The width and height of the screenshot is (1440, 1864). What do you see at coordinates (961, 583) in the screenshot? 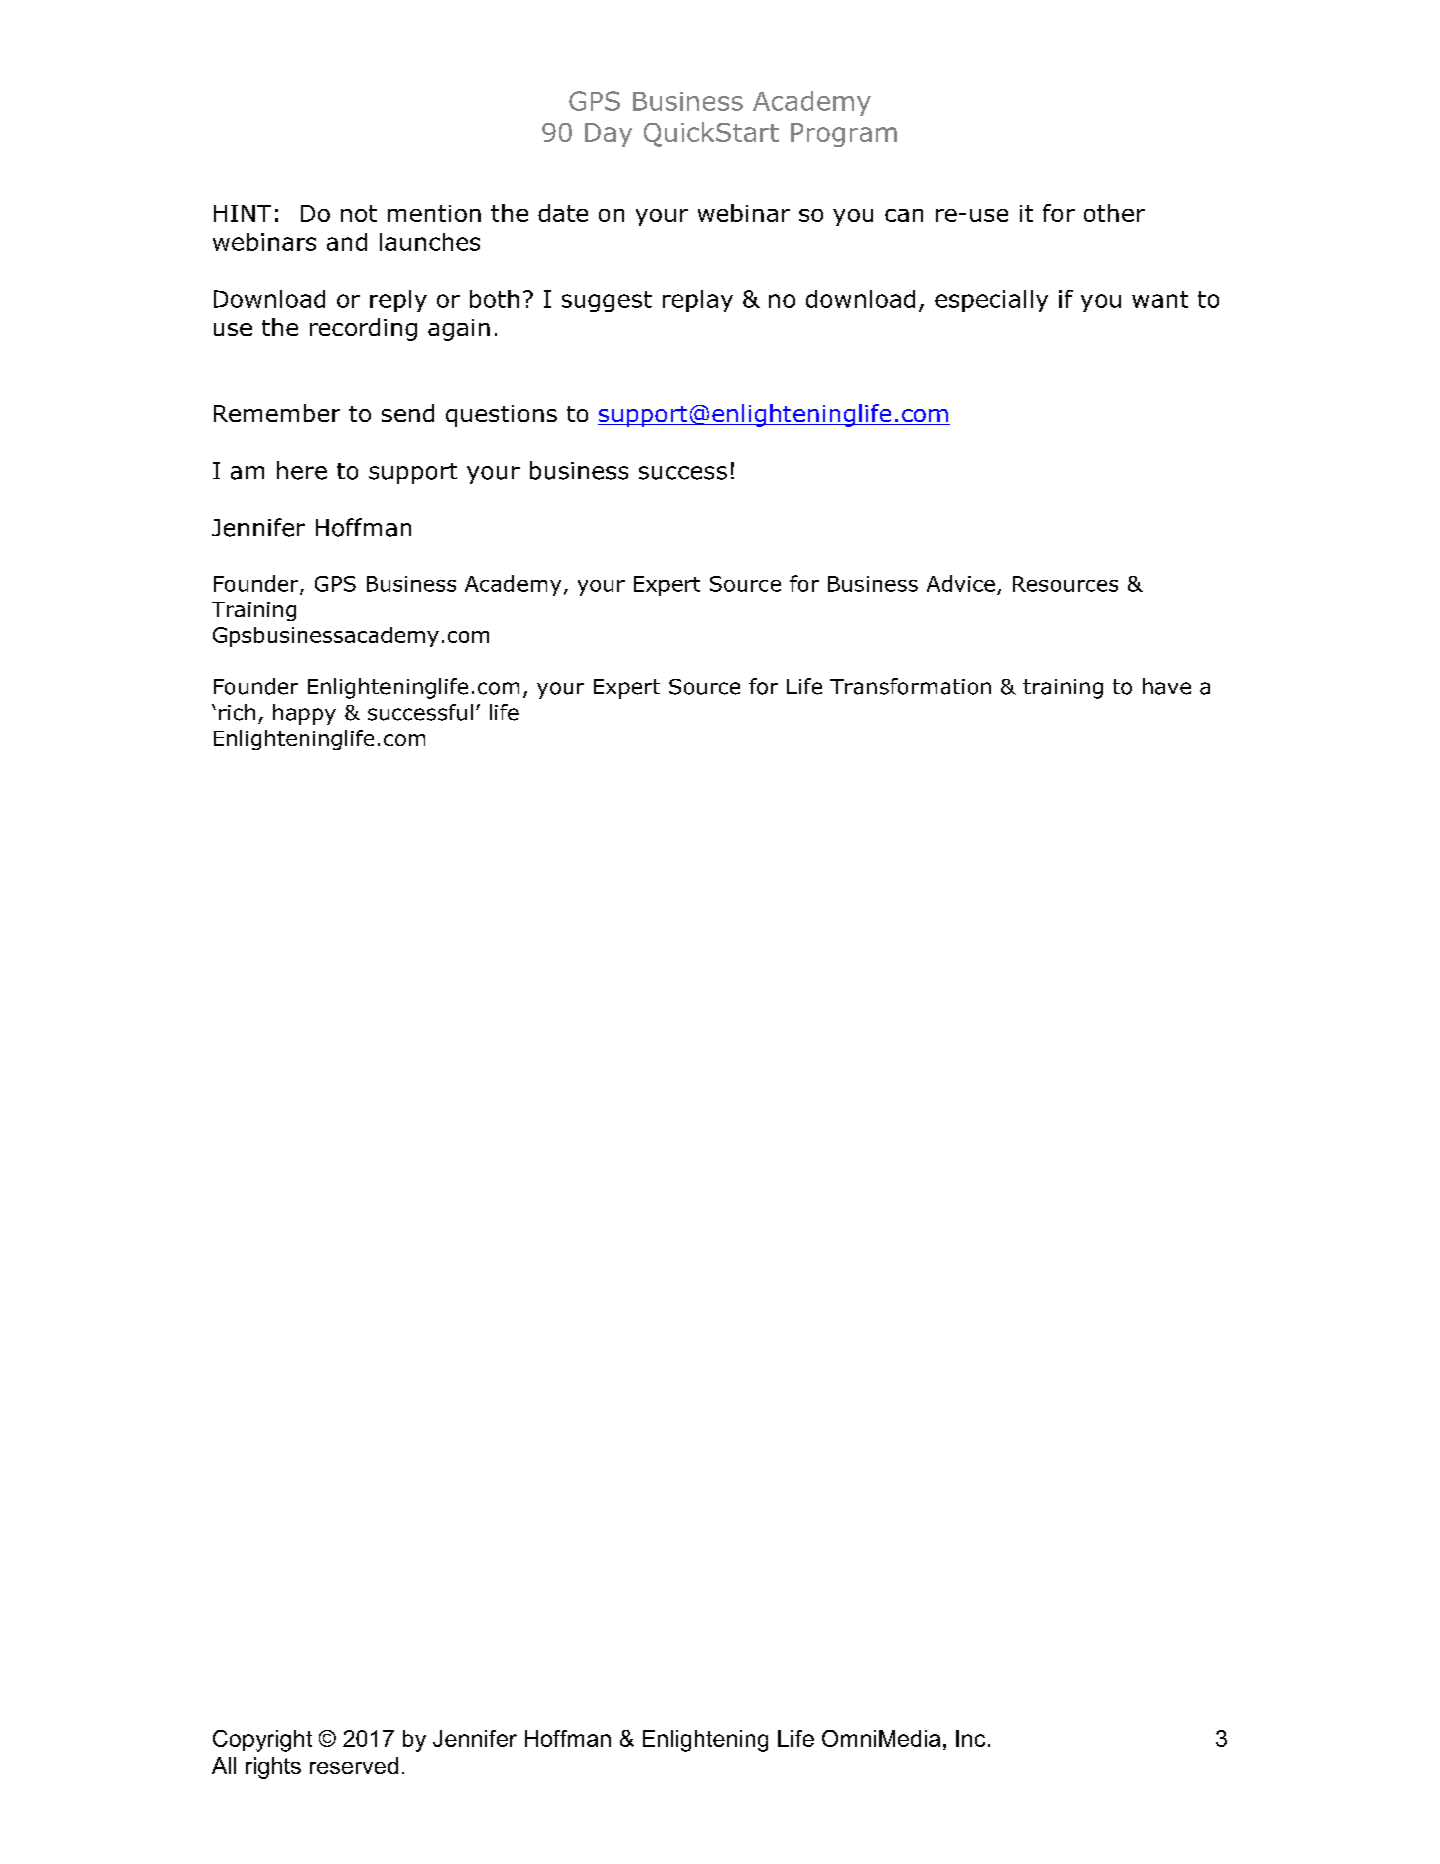
I see `Advice` at bounding box center [961, 583].
